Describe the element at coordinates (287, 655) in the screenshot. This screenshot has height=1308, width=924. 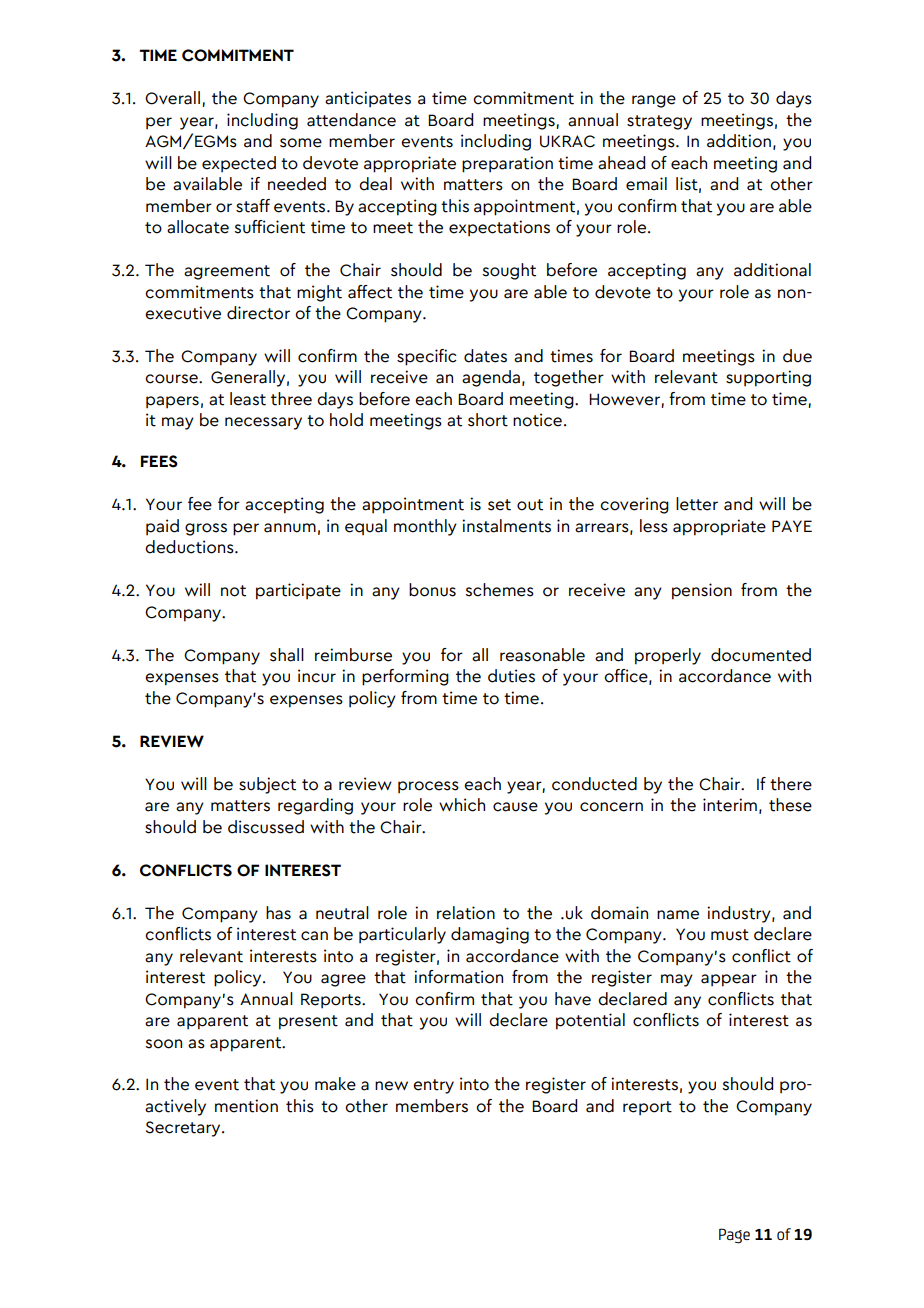
I see `shall` at that location.
